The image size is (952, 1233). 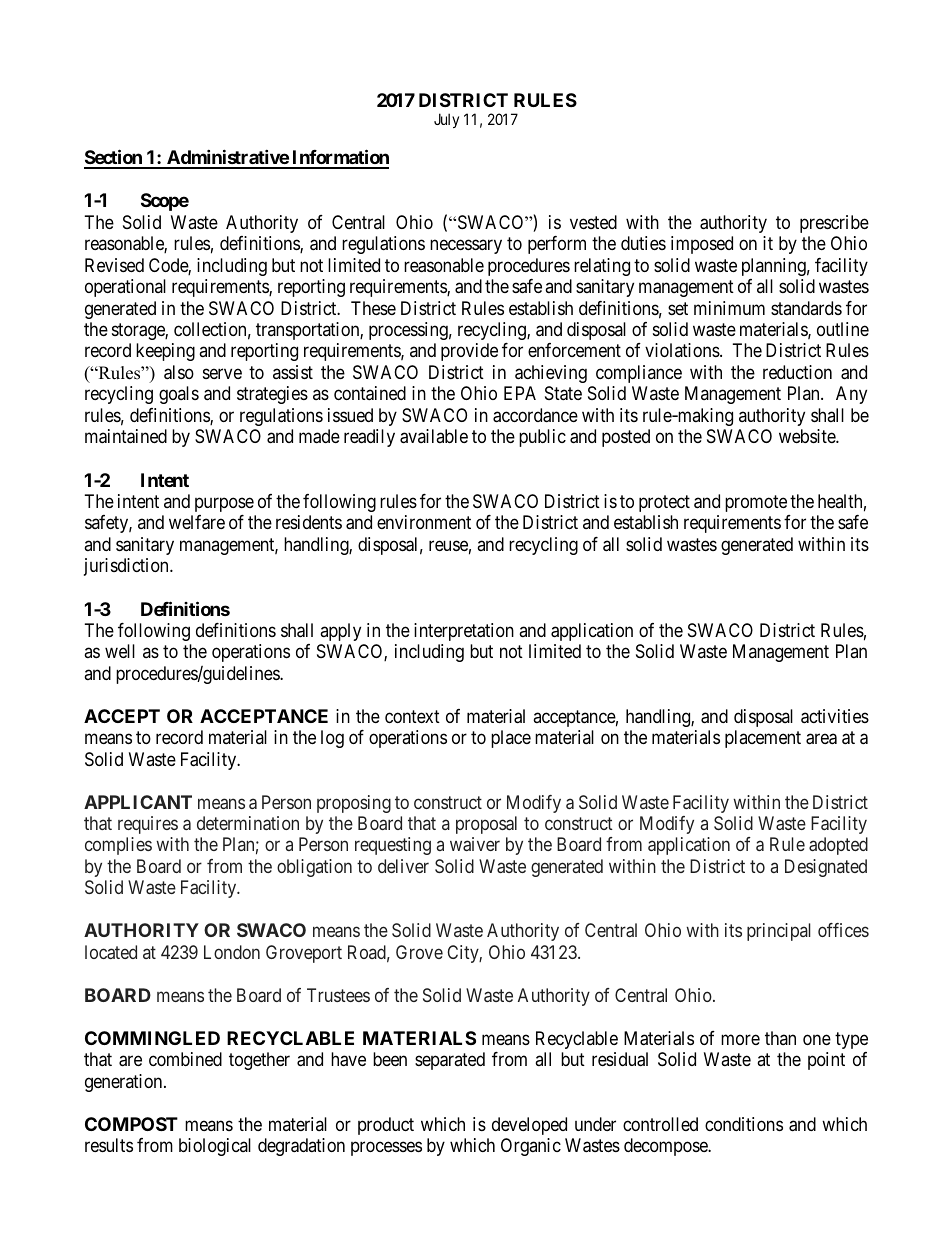 I want to click on interpretation, so click(x=464, y=632).
